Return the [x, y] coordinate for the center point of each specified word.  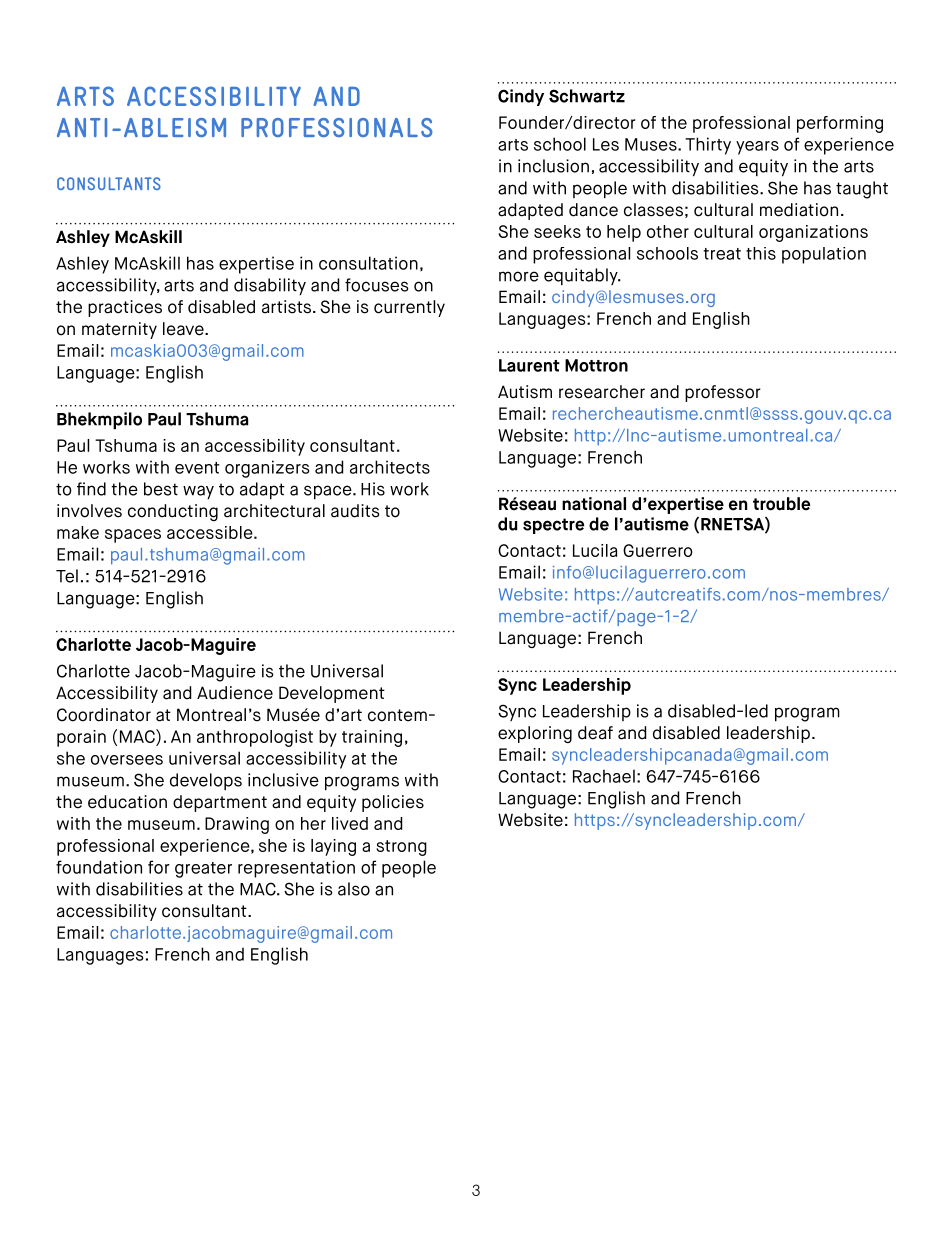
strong [401, 848]
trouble [781, 504]
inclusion [553, 166]
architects [390, 467]
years [757, 148]
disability [270, 286]
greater [203, 870]
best [161, 489]
